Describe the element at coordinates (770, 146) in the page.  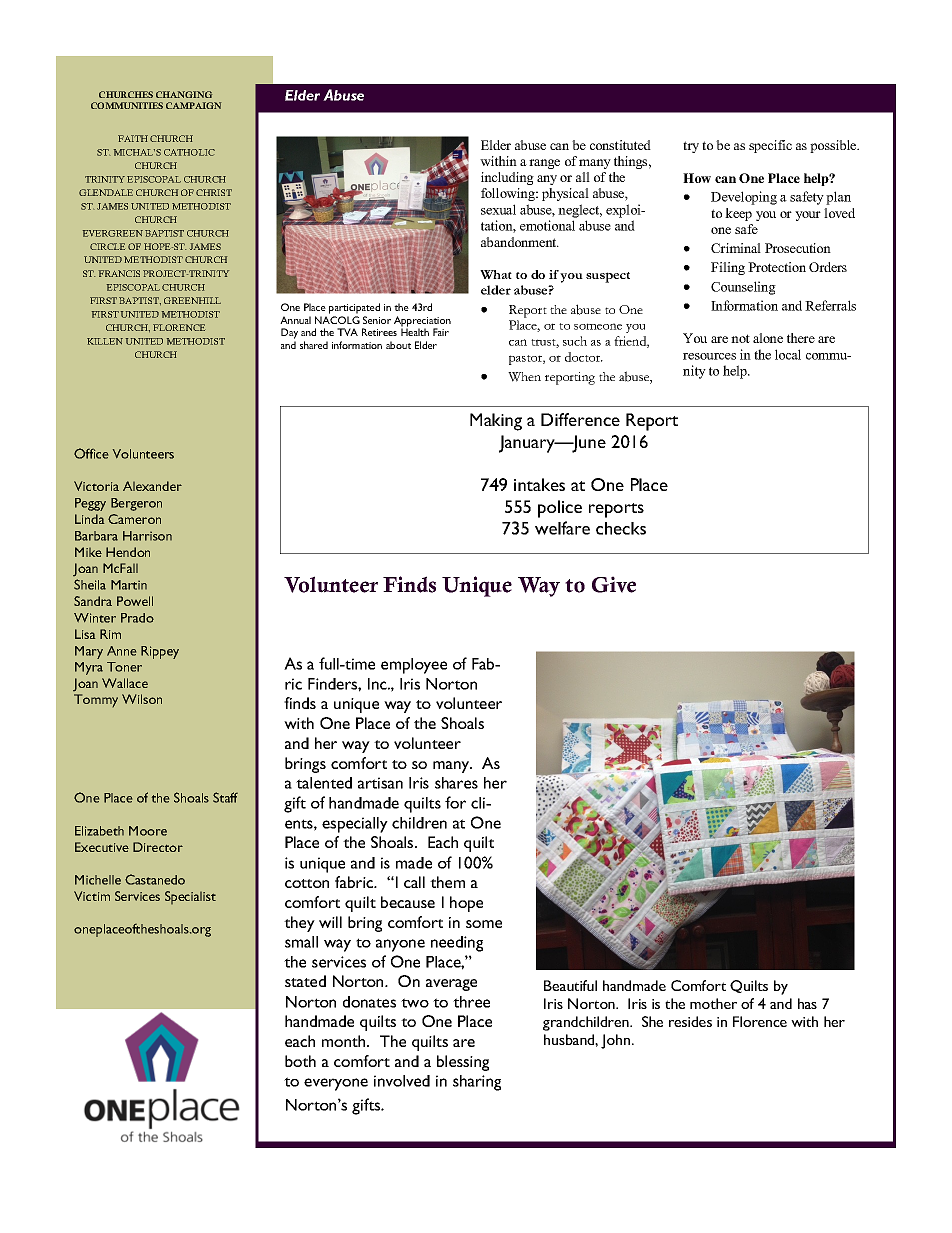
I see `specific` at that location.
